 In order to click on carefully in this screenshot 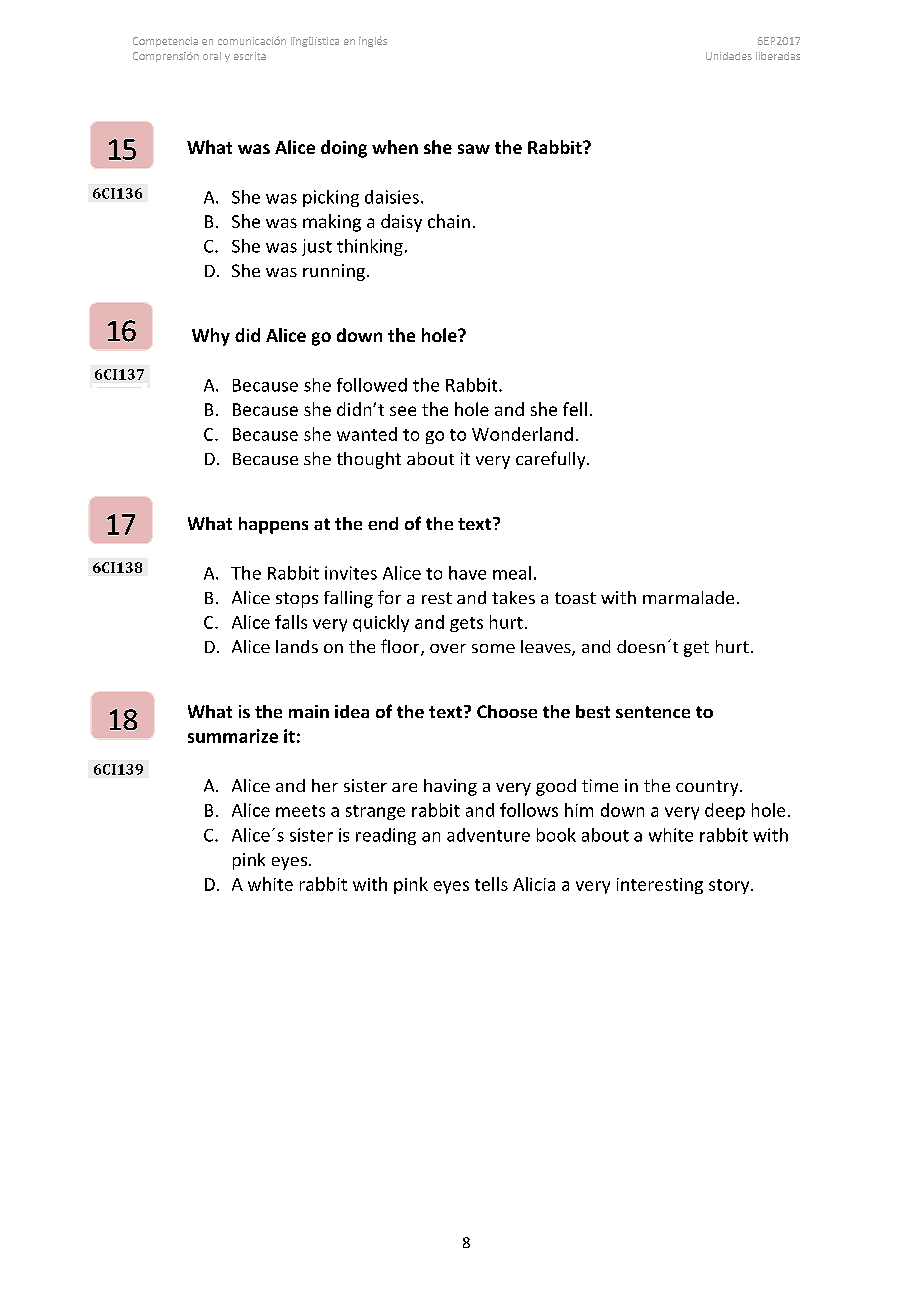, I will do `click(552, 460)`.
